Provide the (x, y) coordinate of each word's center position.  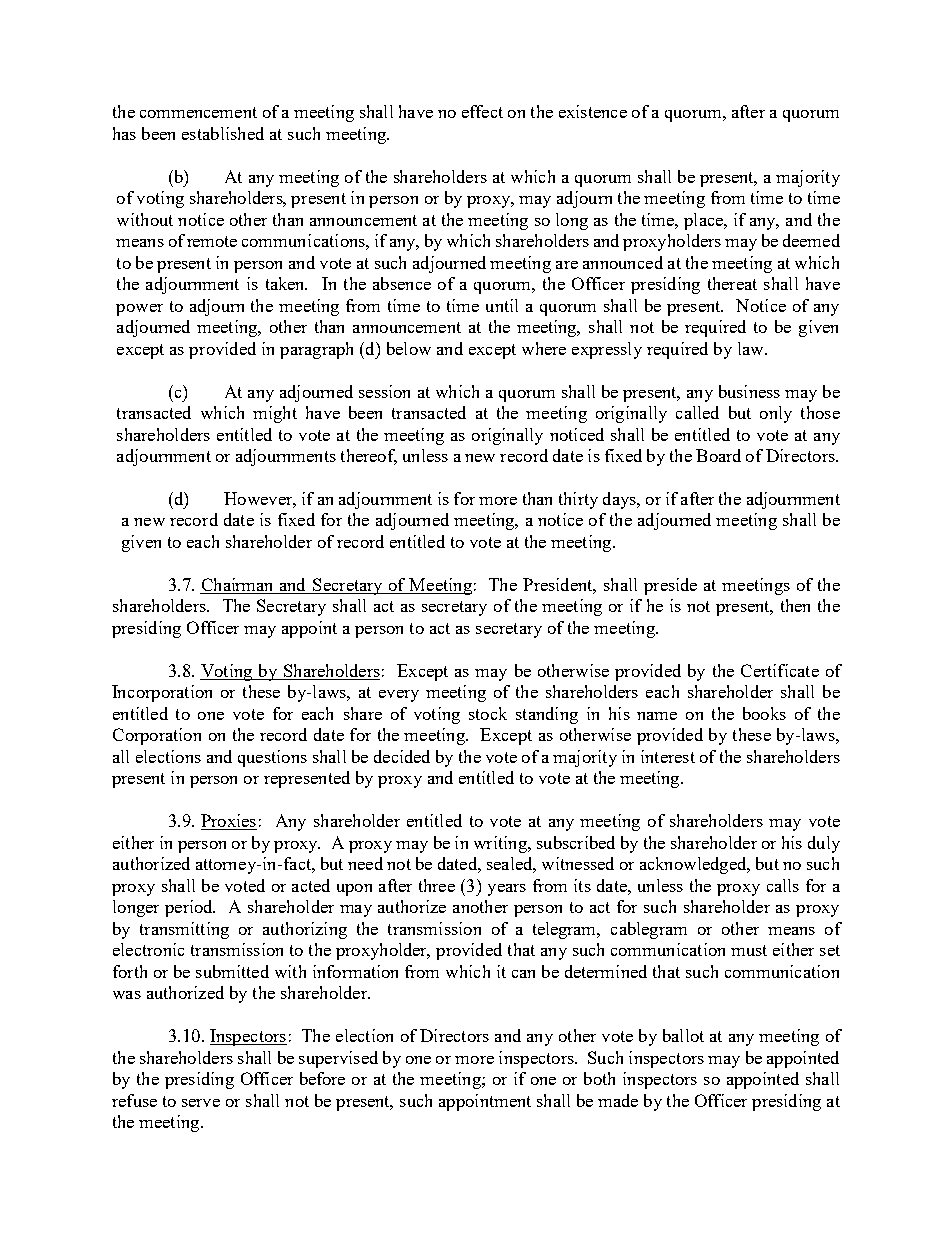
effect (482, 111)
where (544, 348)
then (795, 605)
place (704, 221)
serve (201, 1103)
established (223, 133)
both (599, 1078)
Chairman (238, 586)
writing (501, 844)
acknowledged (694, 865)
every (399, 696)
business (749, 391)
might (275, 414)
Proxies (229, 822)
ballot (683, 1035)
